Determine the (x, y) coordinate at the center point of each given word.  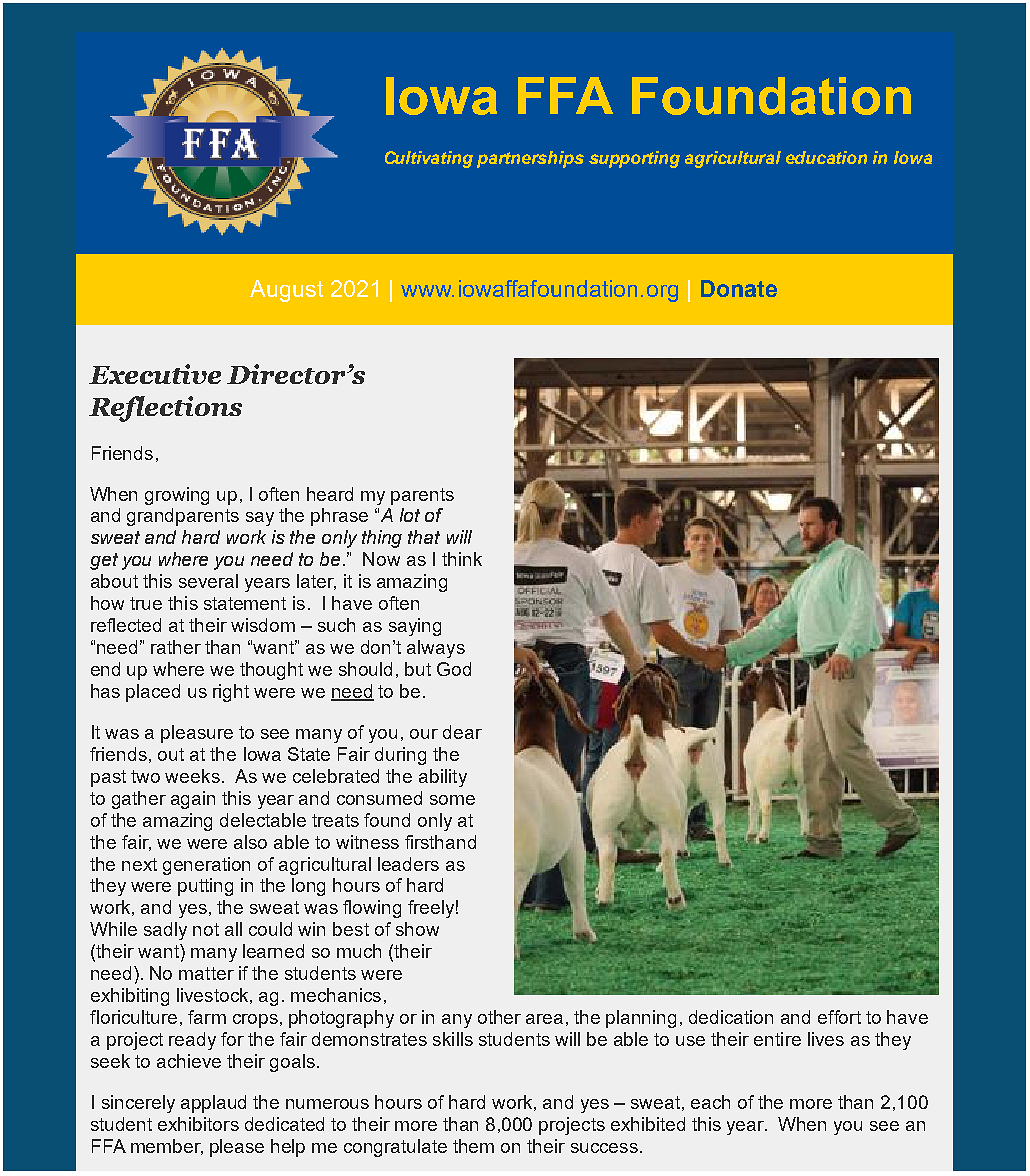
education (826, 157)
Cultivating (429, 159)
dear (462, 732)
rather (176, 647)
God (454, 669)
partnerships (530, 159)
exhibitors (198, 1124)
